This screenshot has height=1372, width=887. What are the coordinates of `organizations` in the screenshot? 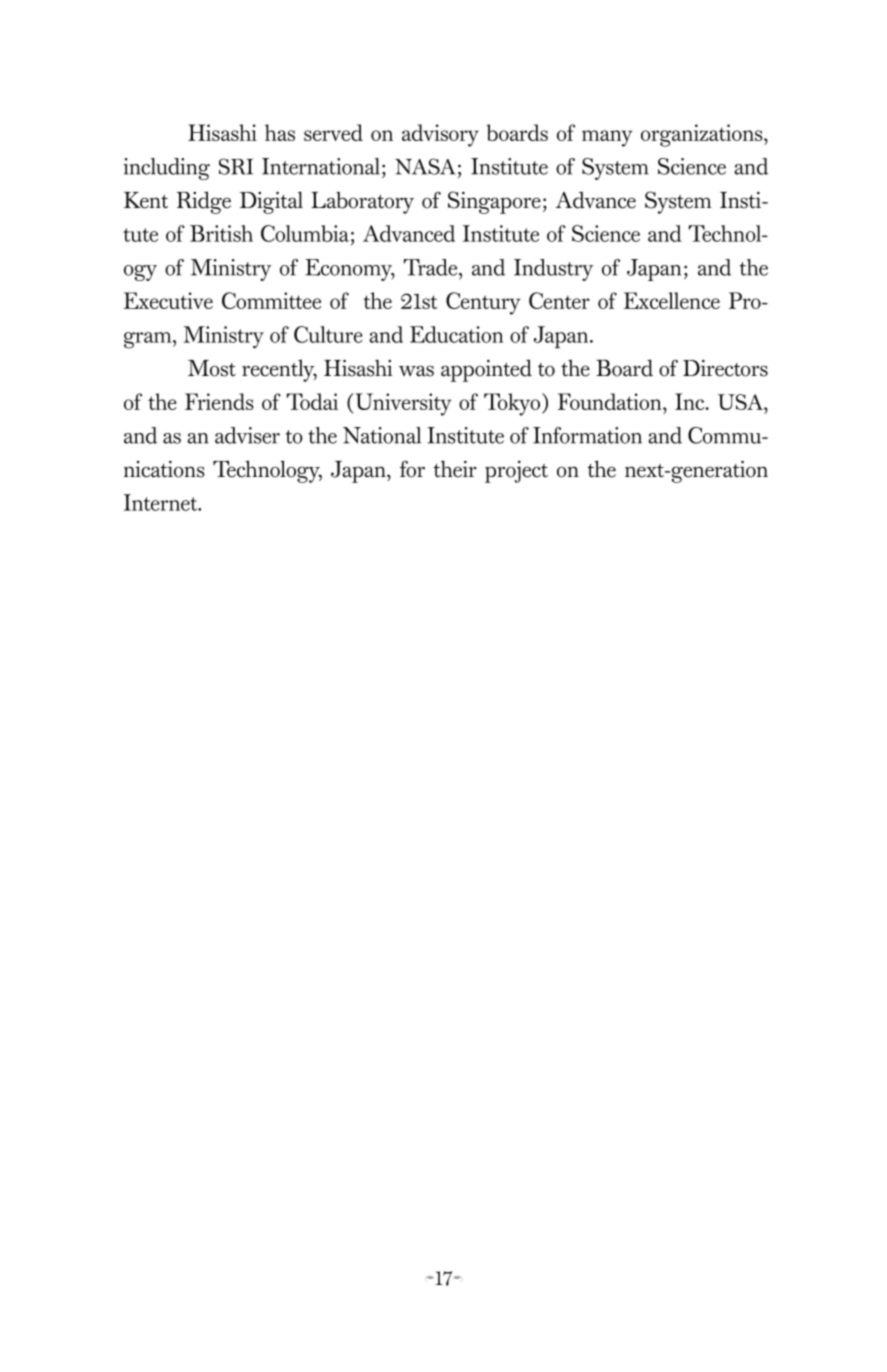 It's located at (703, 135).
